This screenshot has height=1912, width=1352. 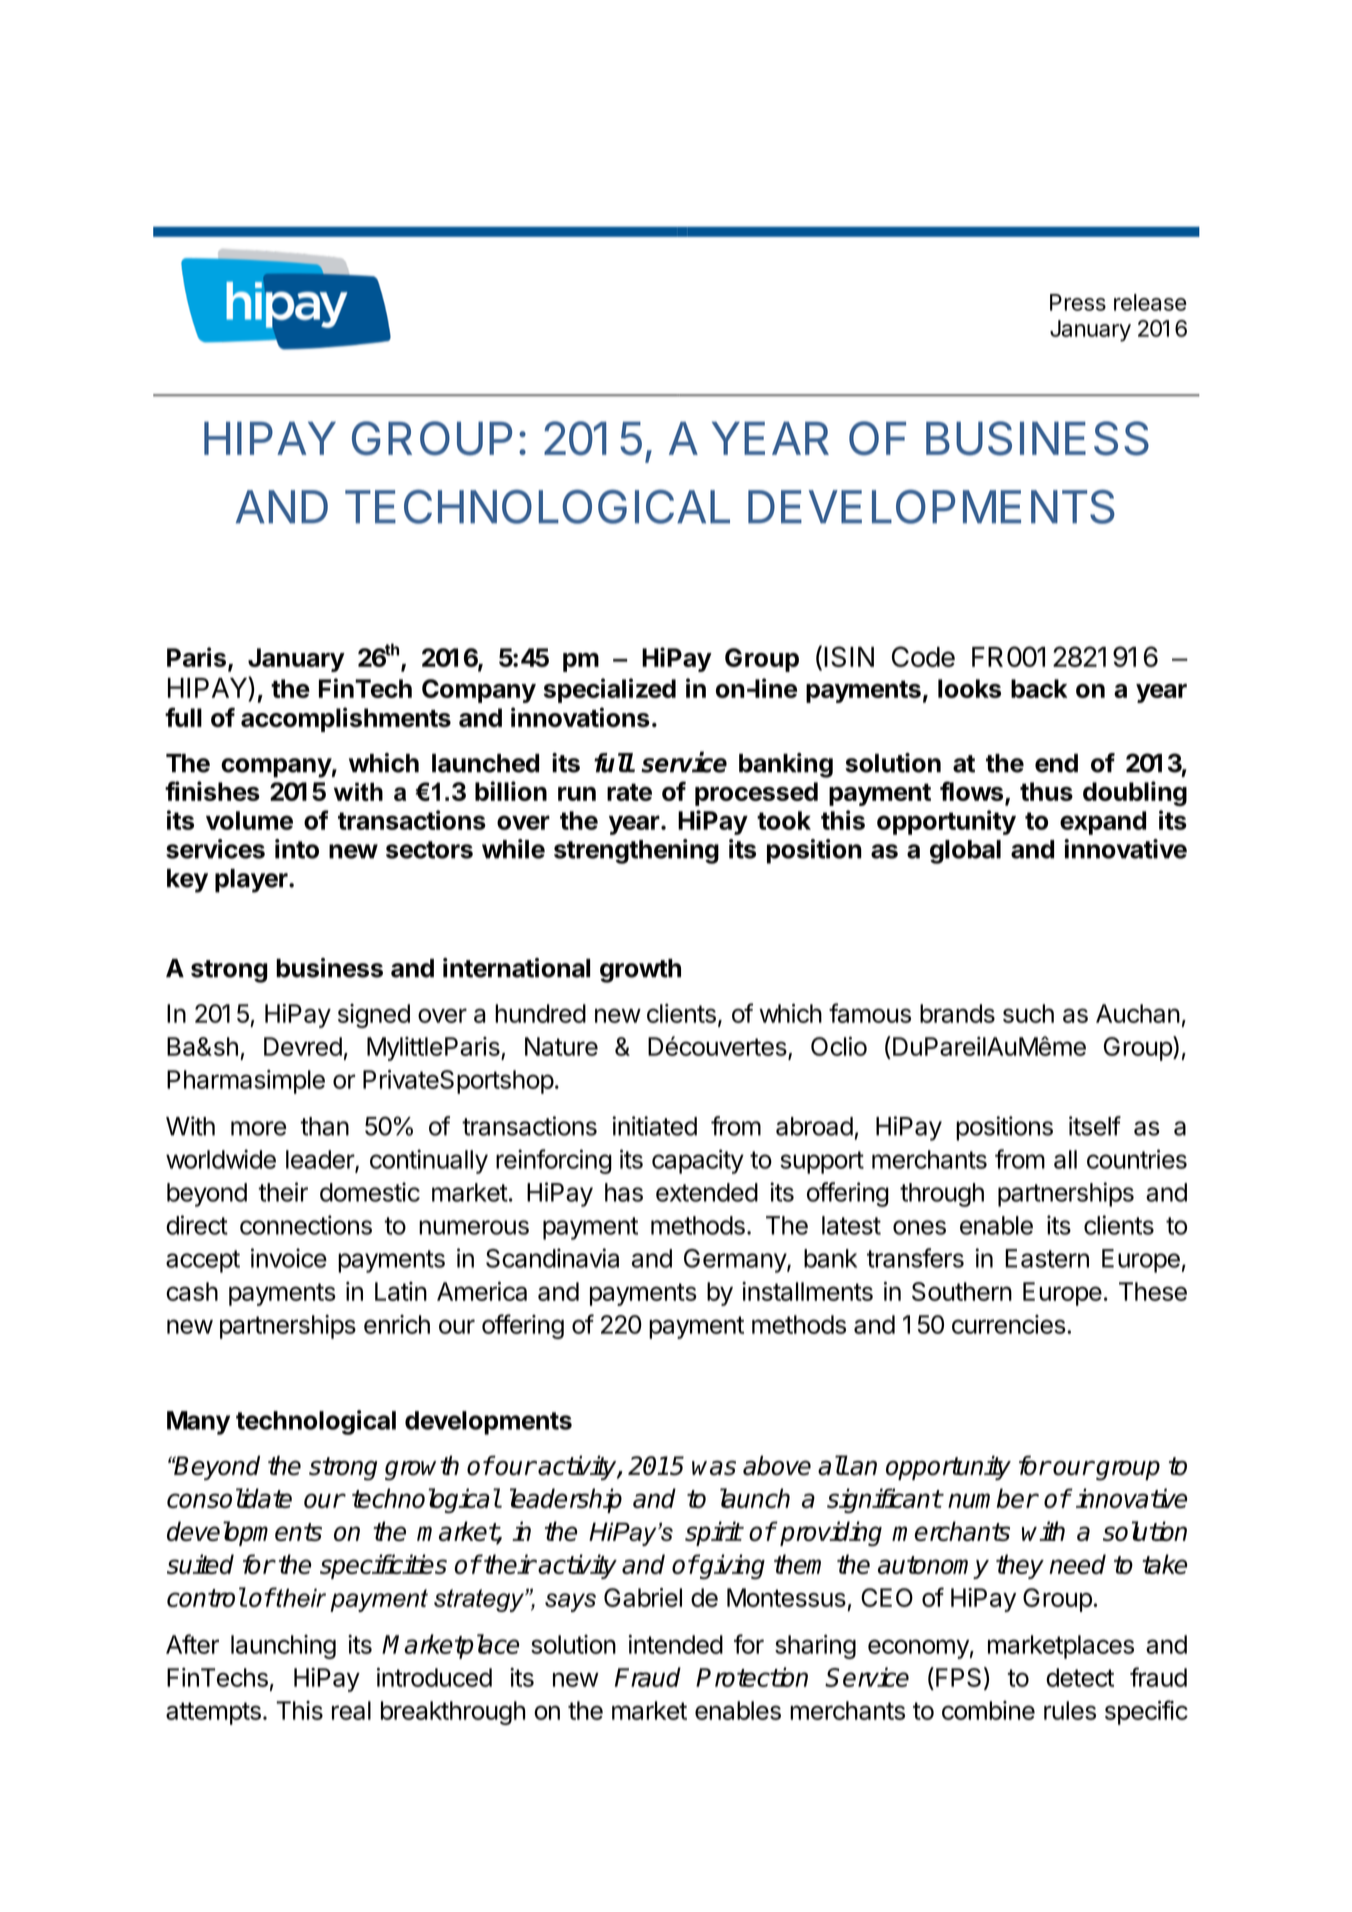 What do you see at coordinates (346, 719) in the screenshot?
I see `accomplishments` at bounding box center [346, 719].
